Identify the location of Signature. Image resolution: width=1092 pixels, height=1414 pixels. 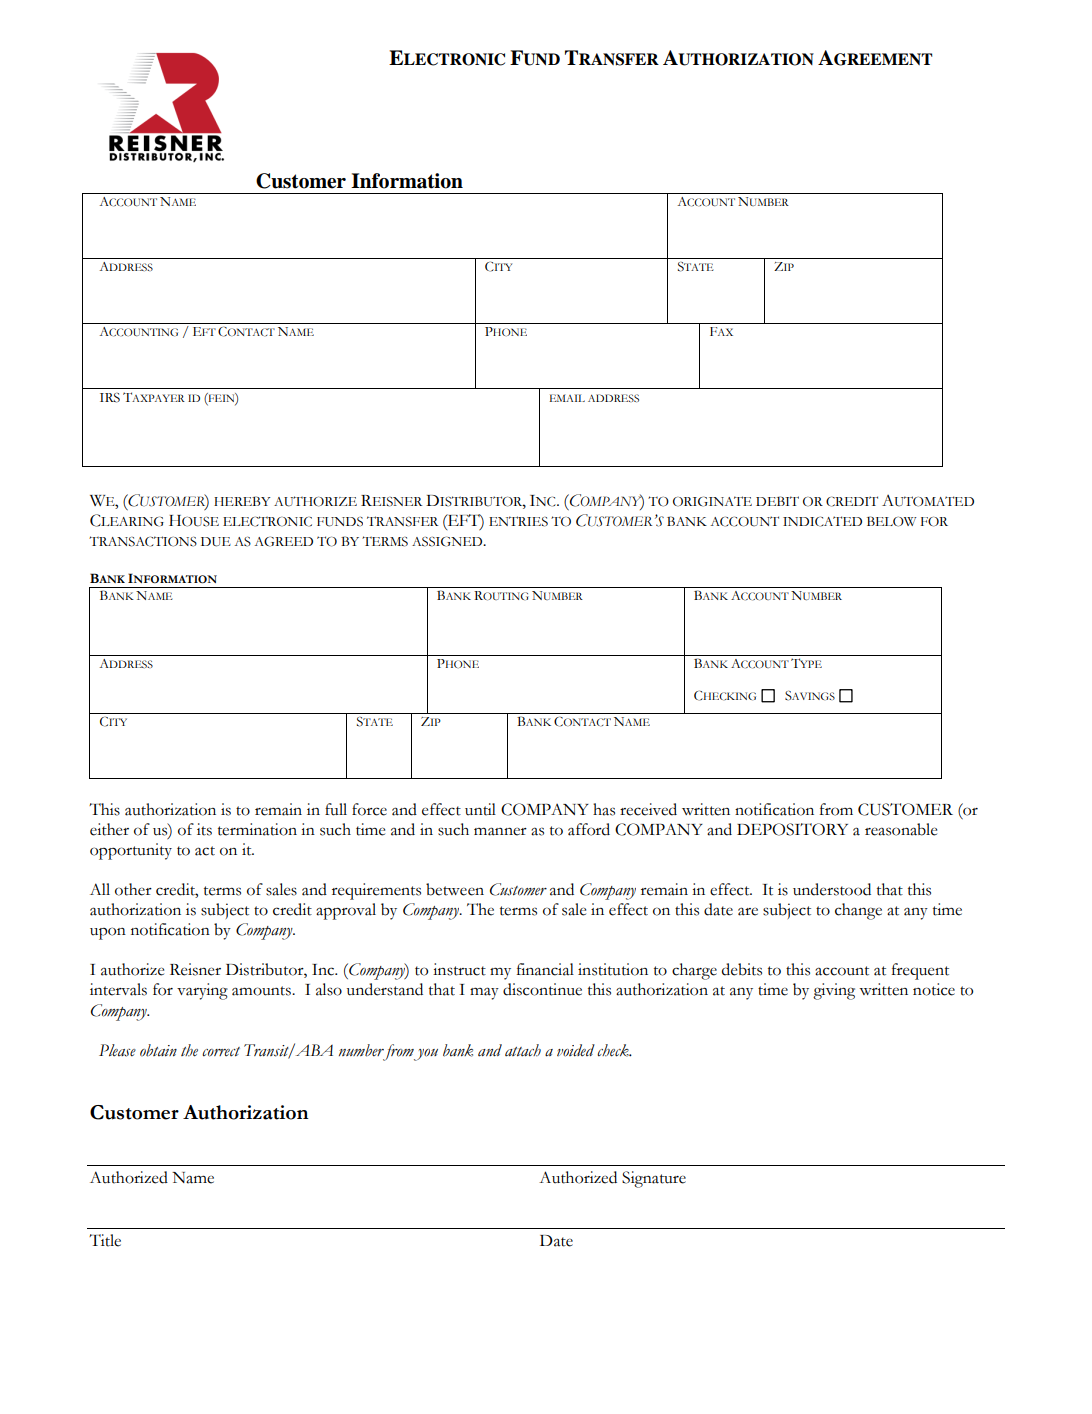
(654, 1179).
